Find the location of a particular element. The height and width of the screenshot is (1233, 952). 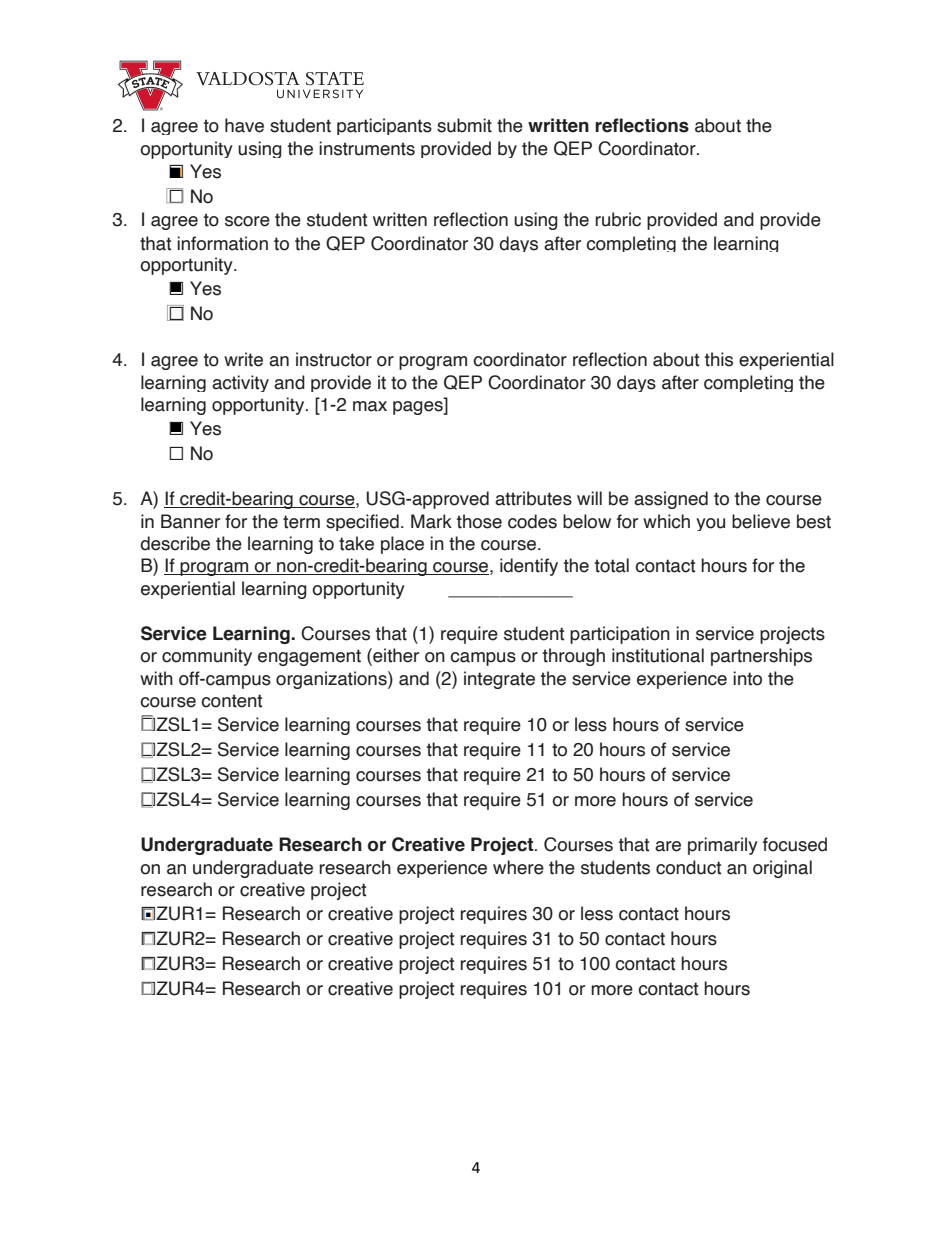

community is located at coordinates (207, 657).
